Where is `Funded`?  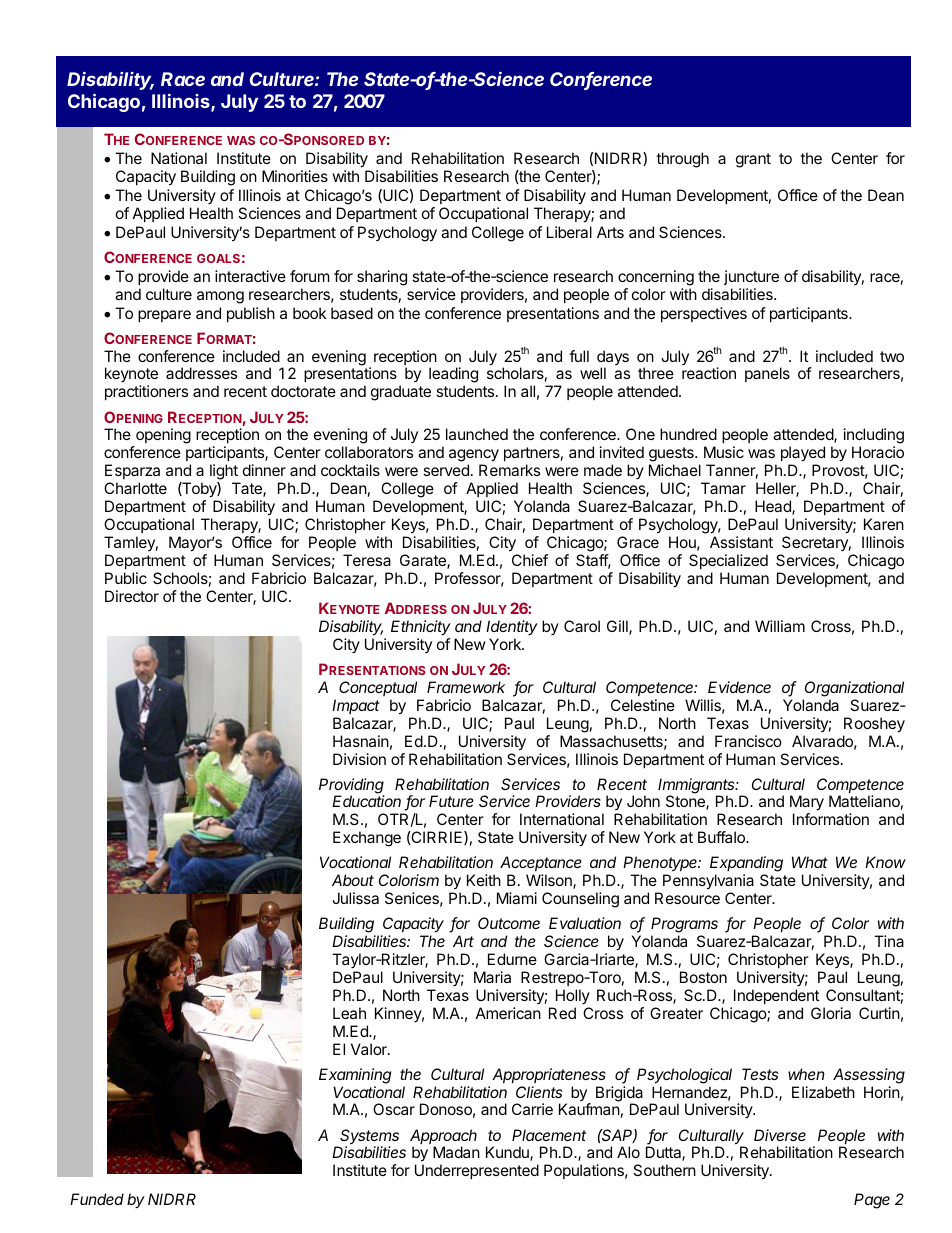
Funded is located at coordinates (97, 1199).
